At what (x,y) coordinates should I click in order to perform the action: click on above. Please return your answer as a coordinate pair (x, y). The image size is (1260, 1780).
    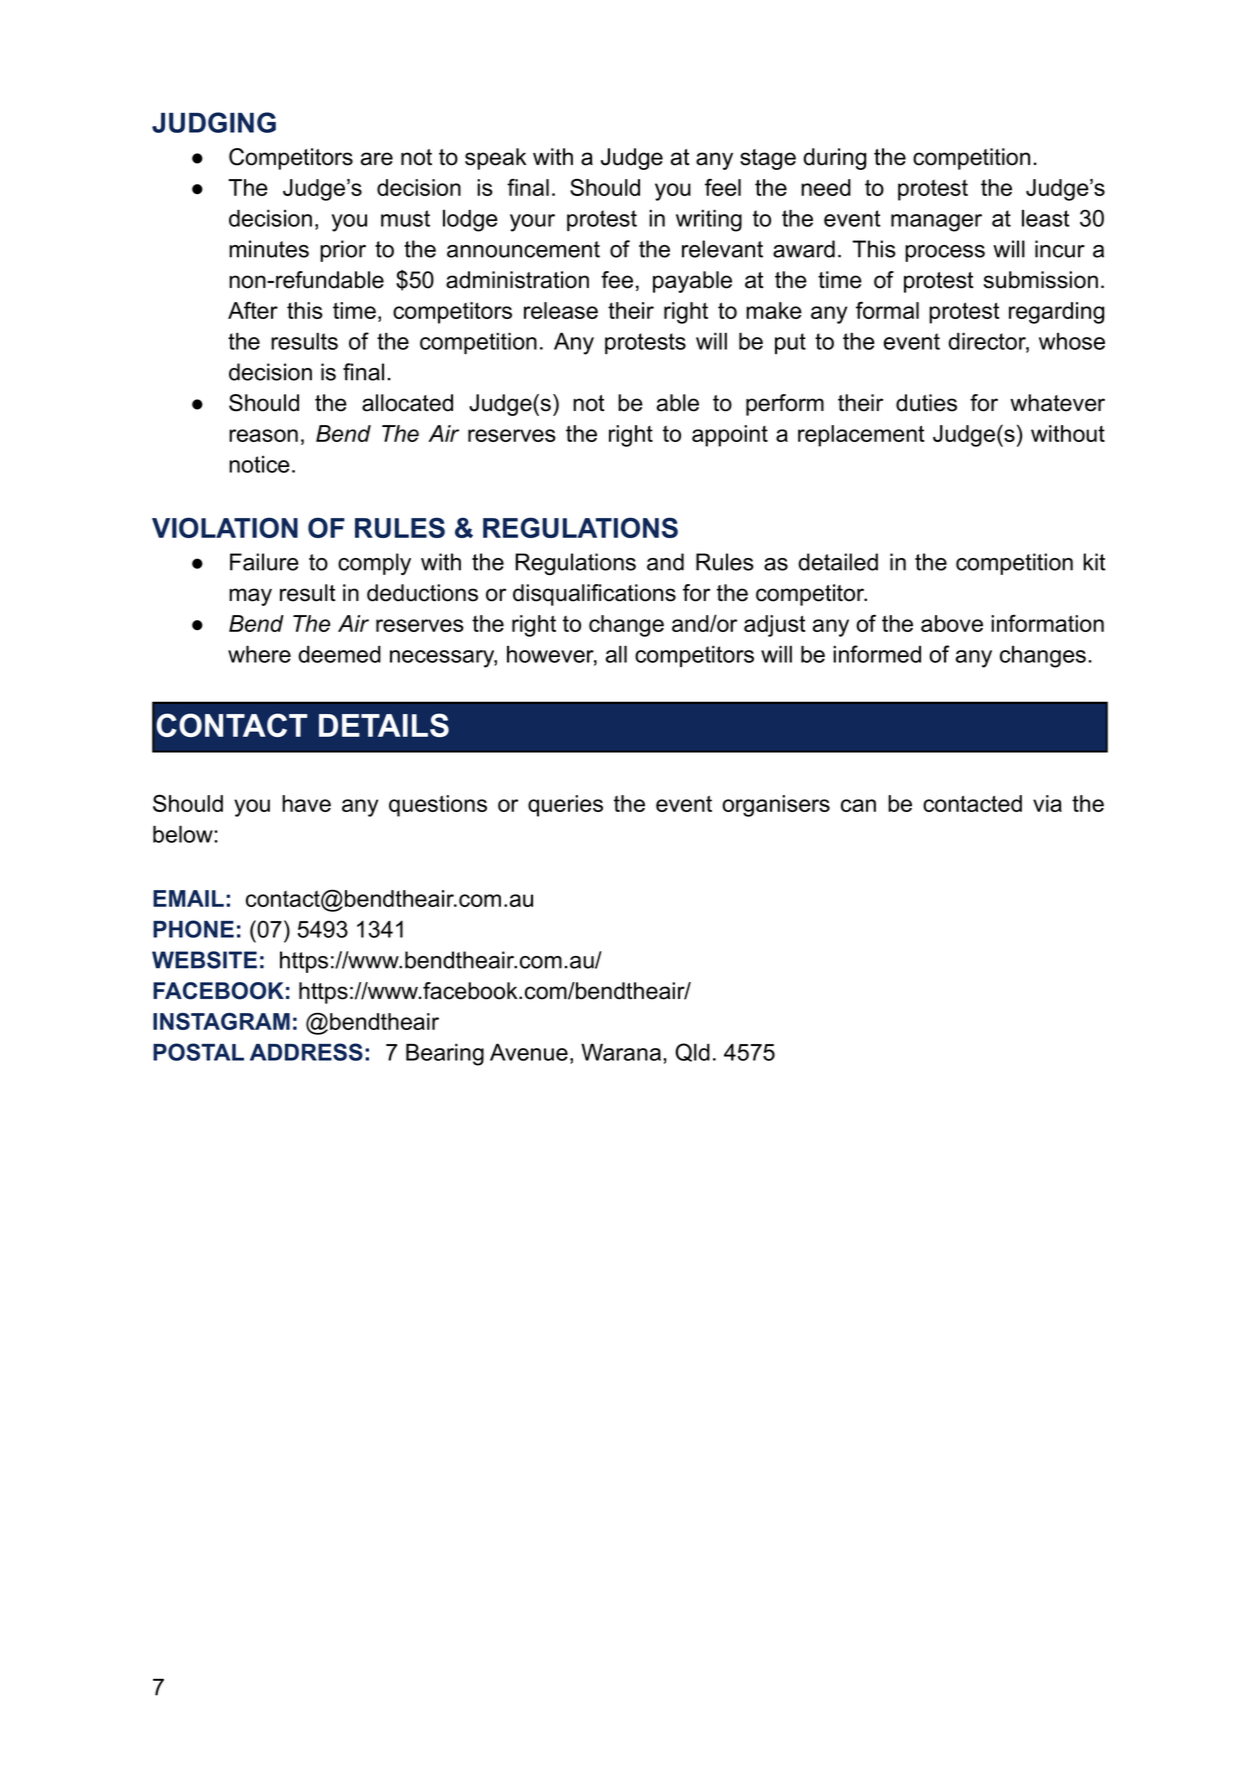
    Looking at the image, I should click on (952, 623).
